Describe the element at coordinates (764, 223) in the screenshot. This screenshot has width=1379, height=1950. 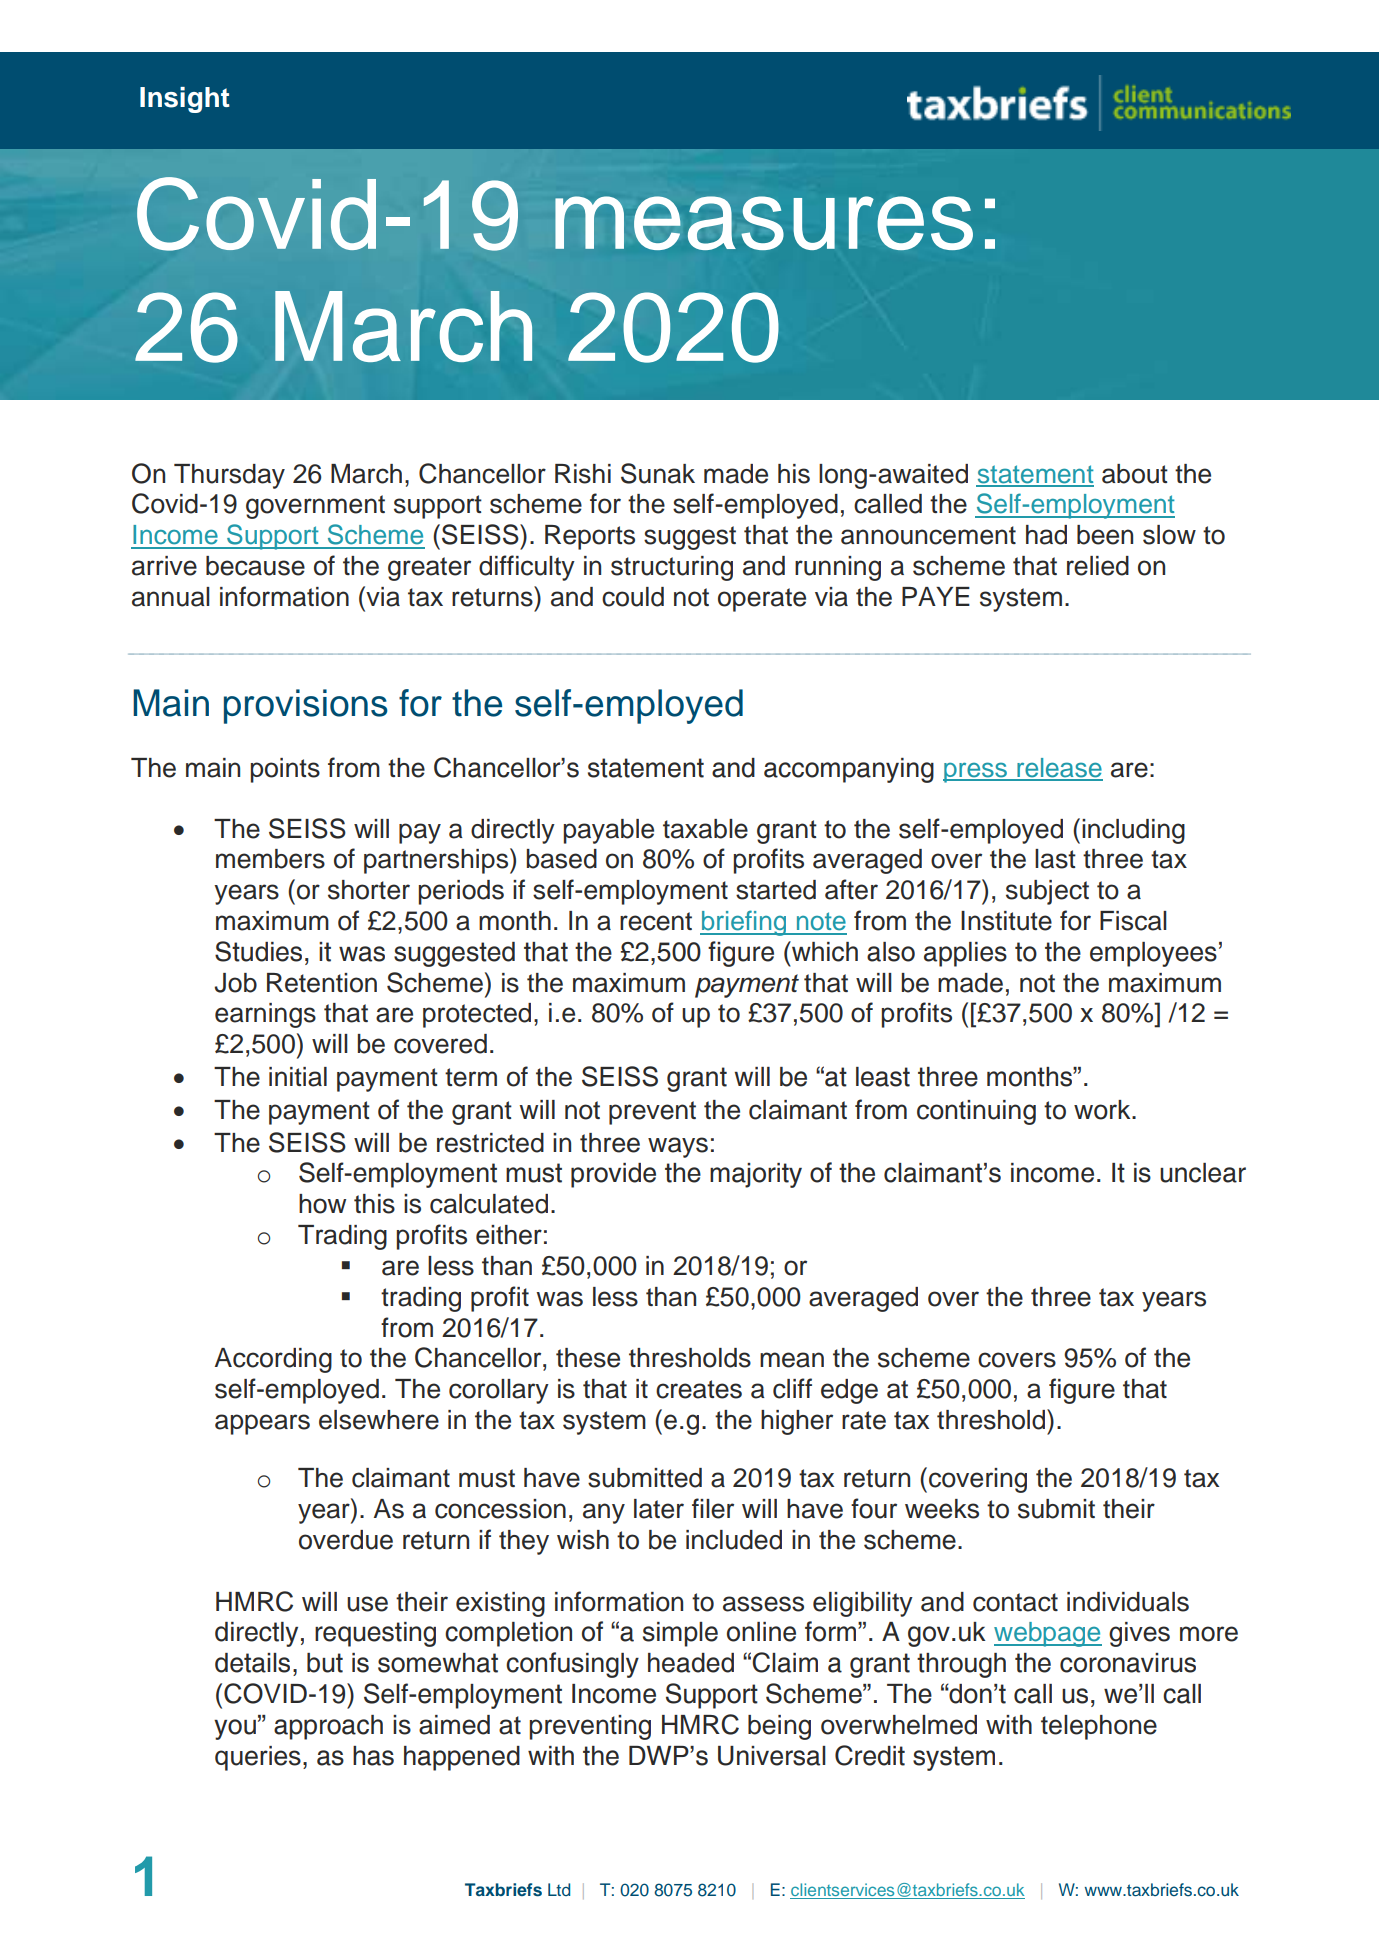
I see `measures` at that location.
